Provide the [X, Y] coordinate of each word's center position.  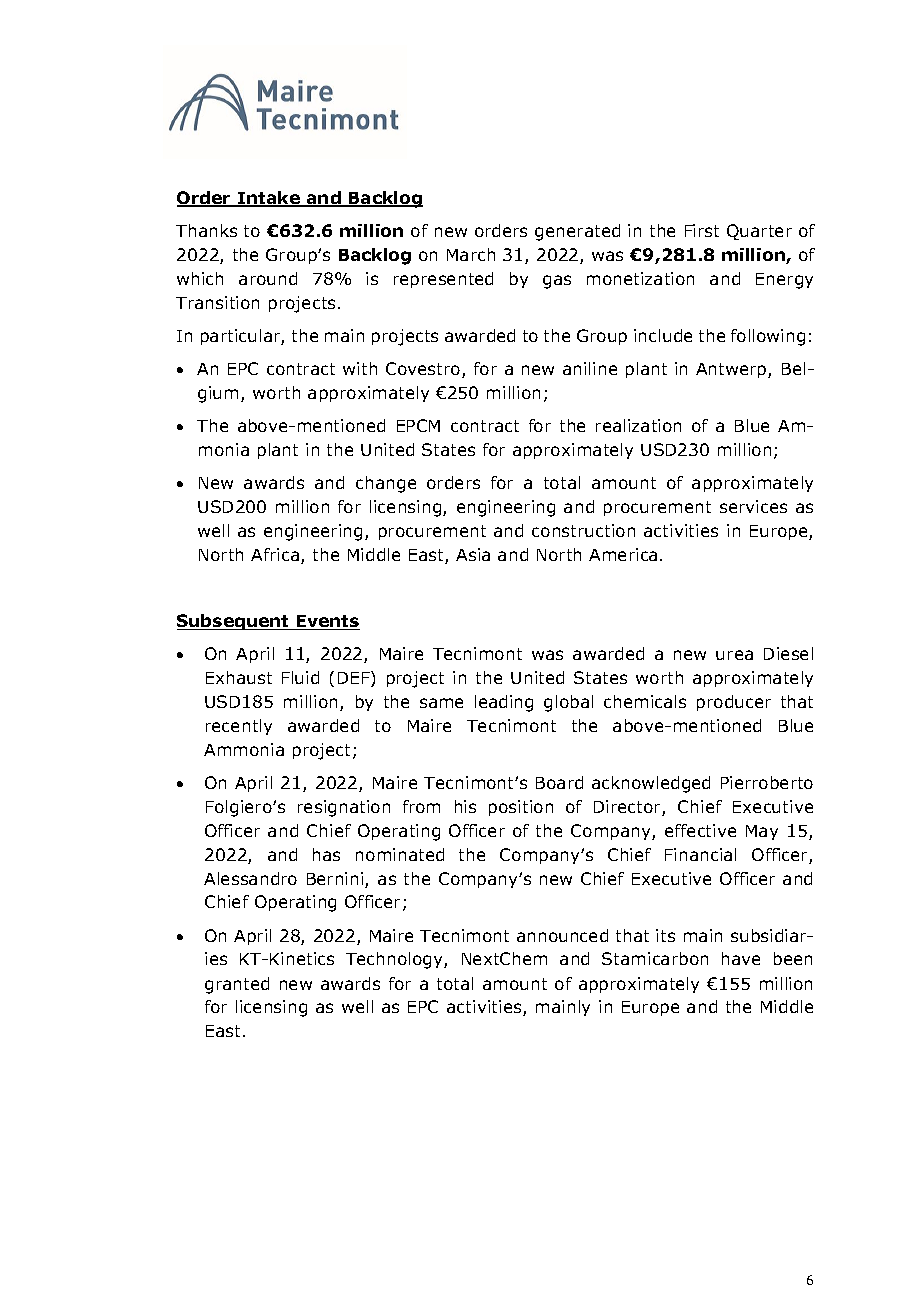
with [360, 368]
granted [237, 985]
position [521, 808]
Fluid [300, 677]
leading [504, 703]
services [753, 506]
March [471, 254]
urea [734, 655]
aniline [590, 368]
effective [700, 830]
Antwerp [732, 370]
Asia [473, 554]
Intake [269, 199]
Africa [275, 554]
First [702, 230]
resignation [344, 808]
